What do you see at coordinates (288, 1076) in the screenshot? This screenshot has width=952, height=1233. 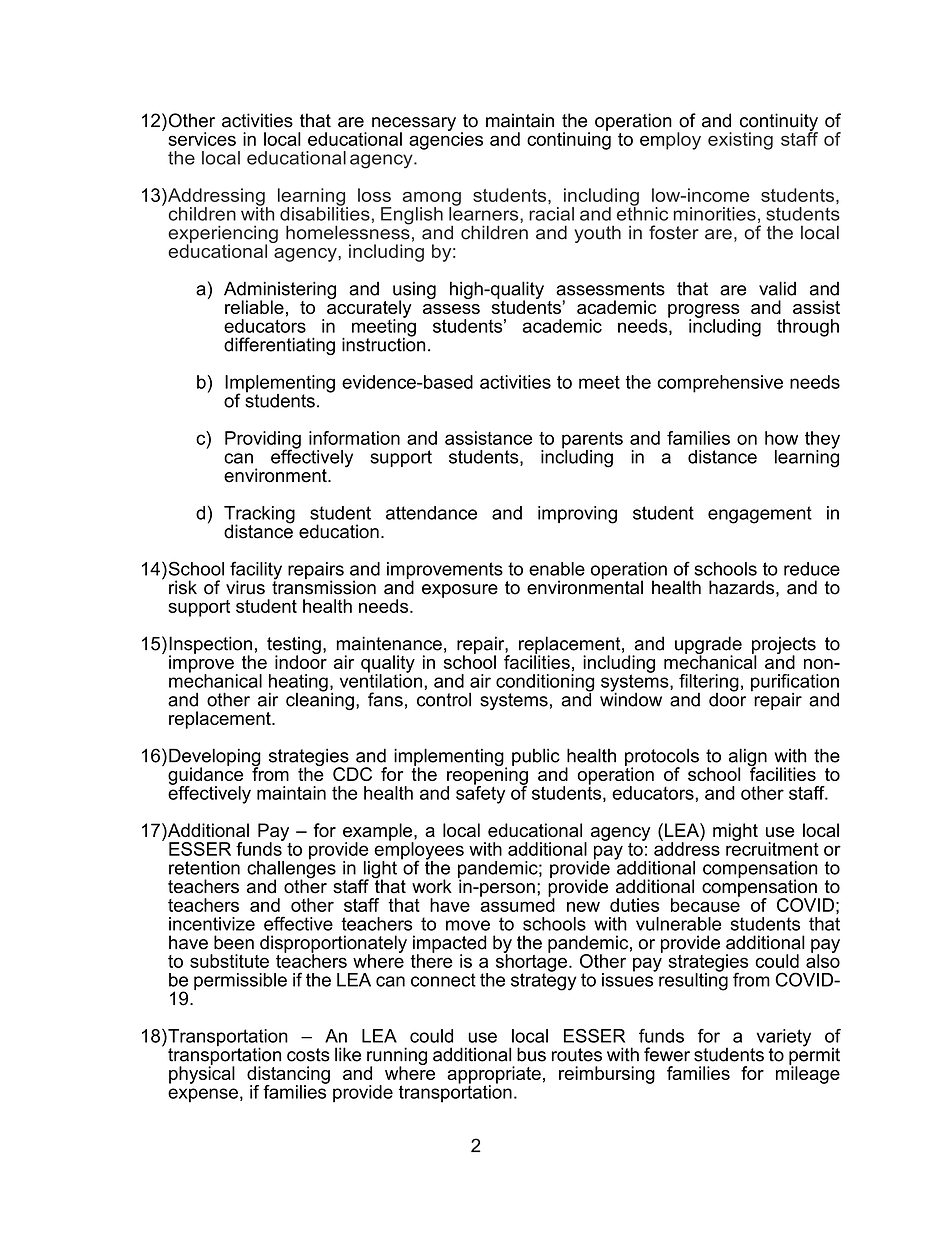 I see `distancing` at bounding box center [288, 1076].
